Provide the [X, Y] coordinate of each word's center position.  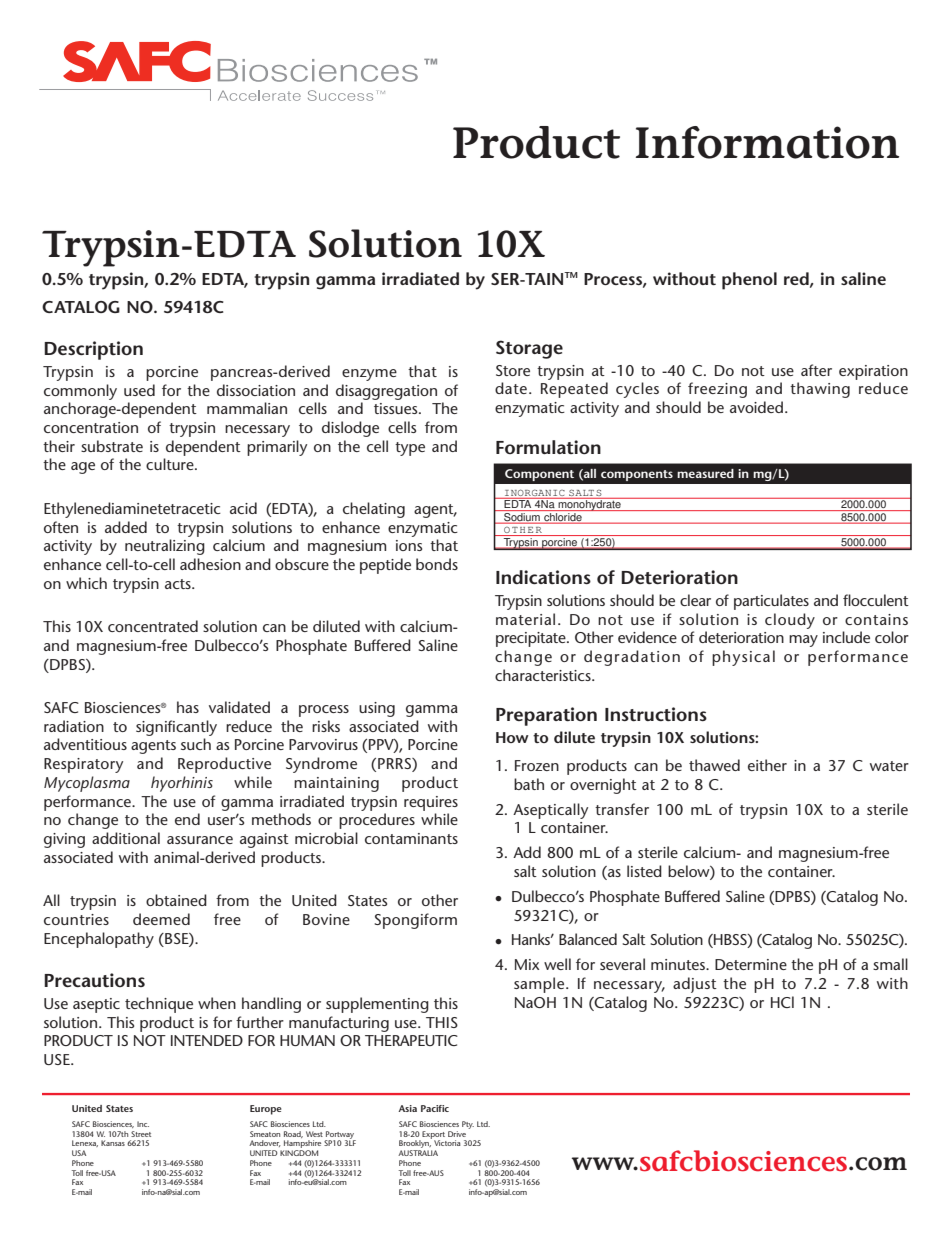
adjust [695, 985]
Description [93, 350]
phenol [749, 281]
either [767, 765]
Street [141, 1134]
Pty [468, 1125]
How [512, 737]
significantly [176, 728]
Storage [529, 349]
